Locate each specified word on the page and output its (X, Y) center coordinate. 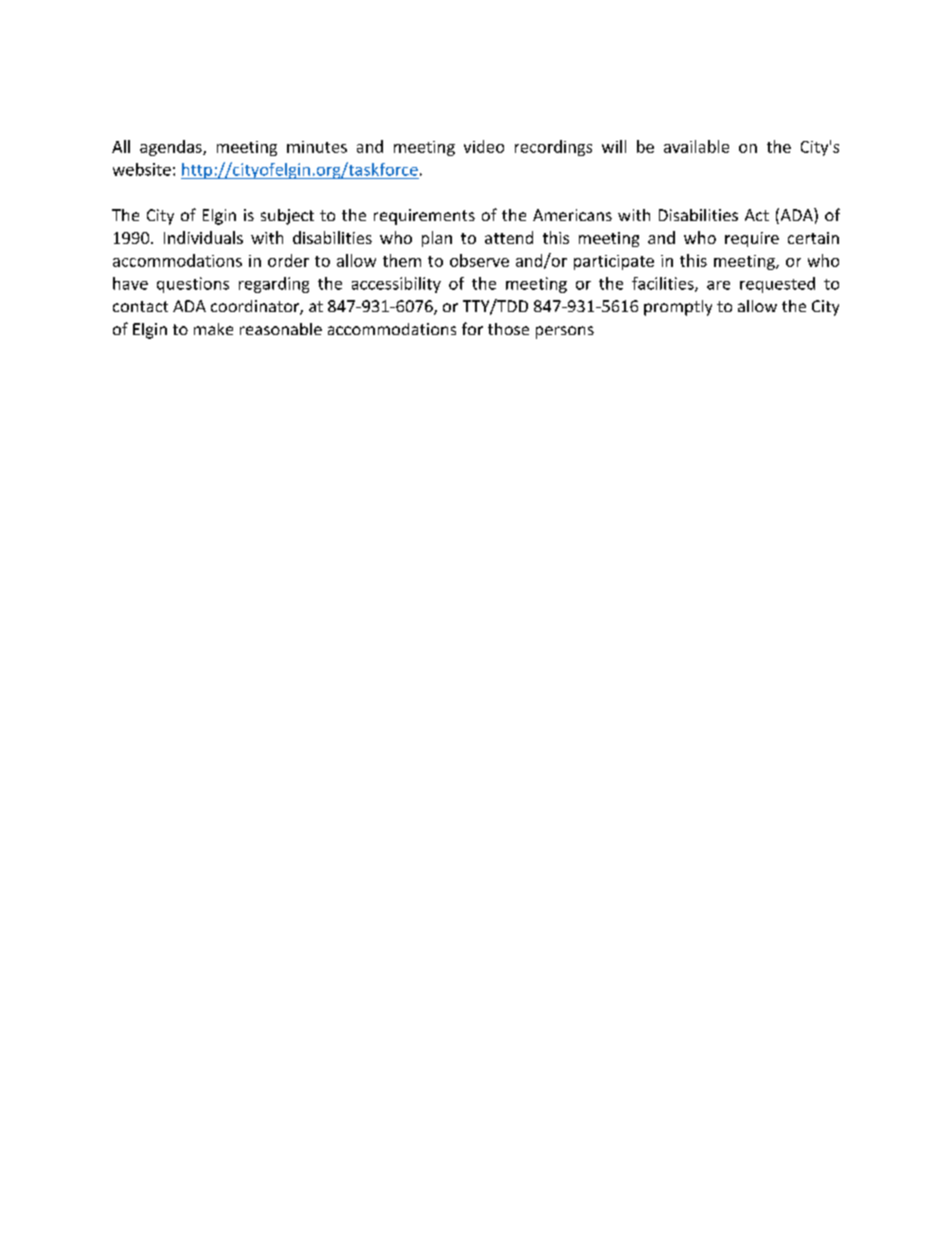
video (484, 146)
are (718, 285)
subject (287, 217)
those (508, 329)
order (288, 260)
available (696, 146)
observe (479, 260)
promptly (678, 308)
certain (813, 238)
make (213, 329)
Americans (572, 215)
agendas (172, 148)
